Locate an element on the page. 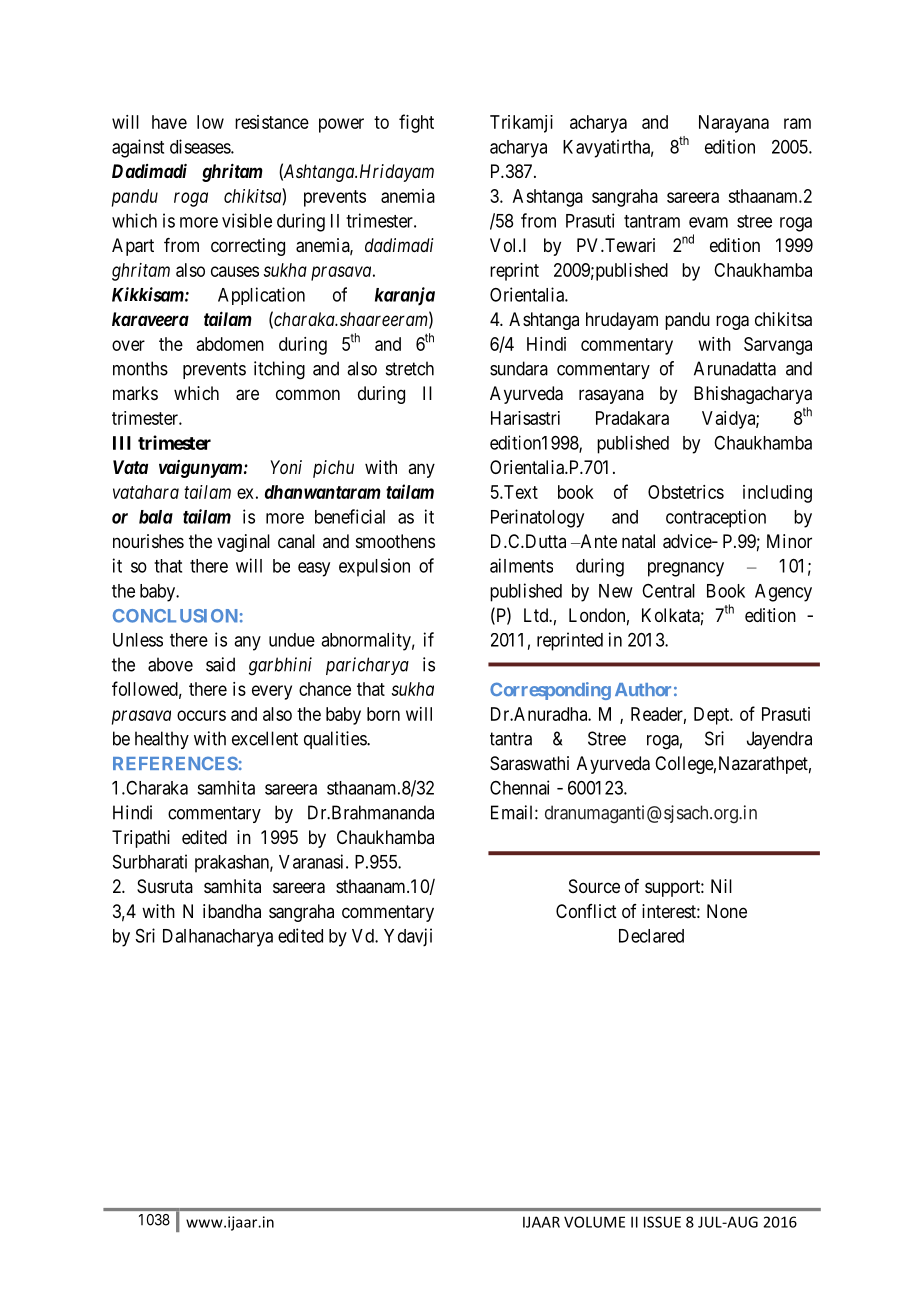 The width and height of the page is (924, 1308). Tripathi is located at coordinates (141, 839).
